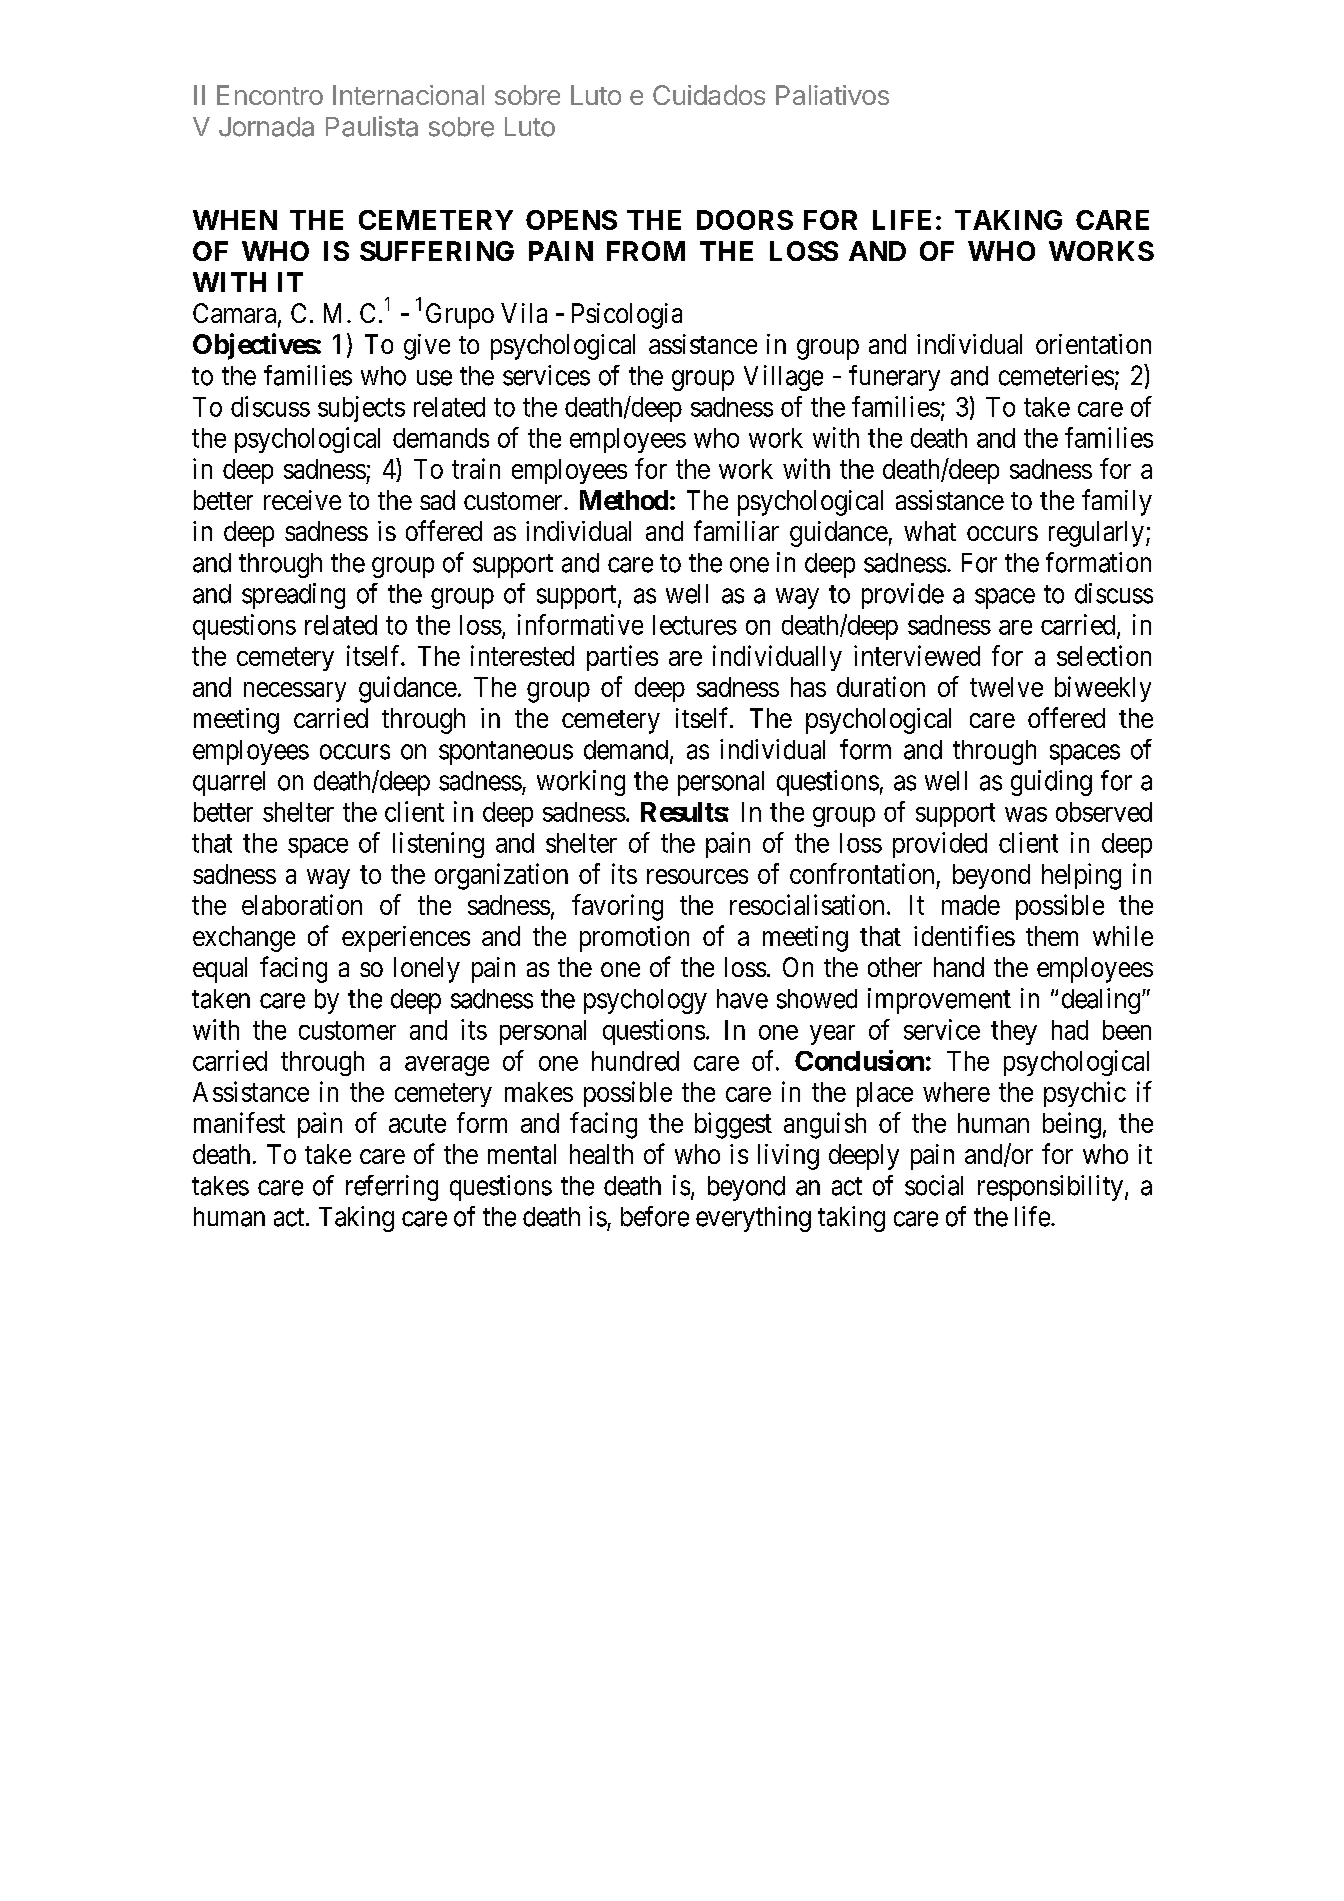 The height and width of the screenshot is (1901, 1344). What do you see at coordinates (434, 378) in the screenshot?
I see `use` at bounding box center [434, 378].
